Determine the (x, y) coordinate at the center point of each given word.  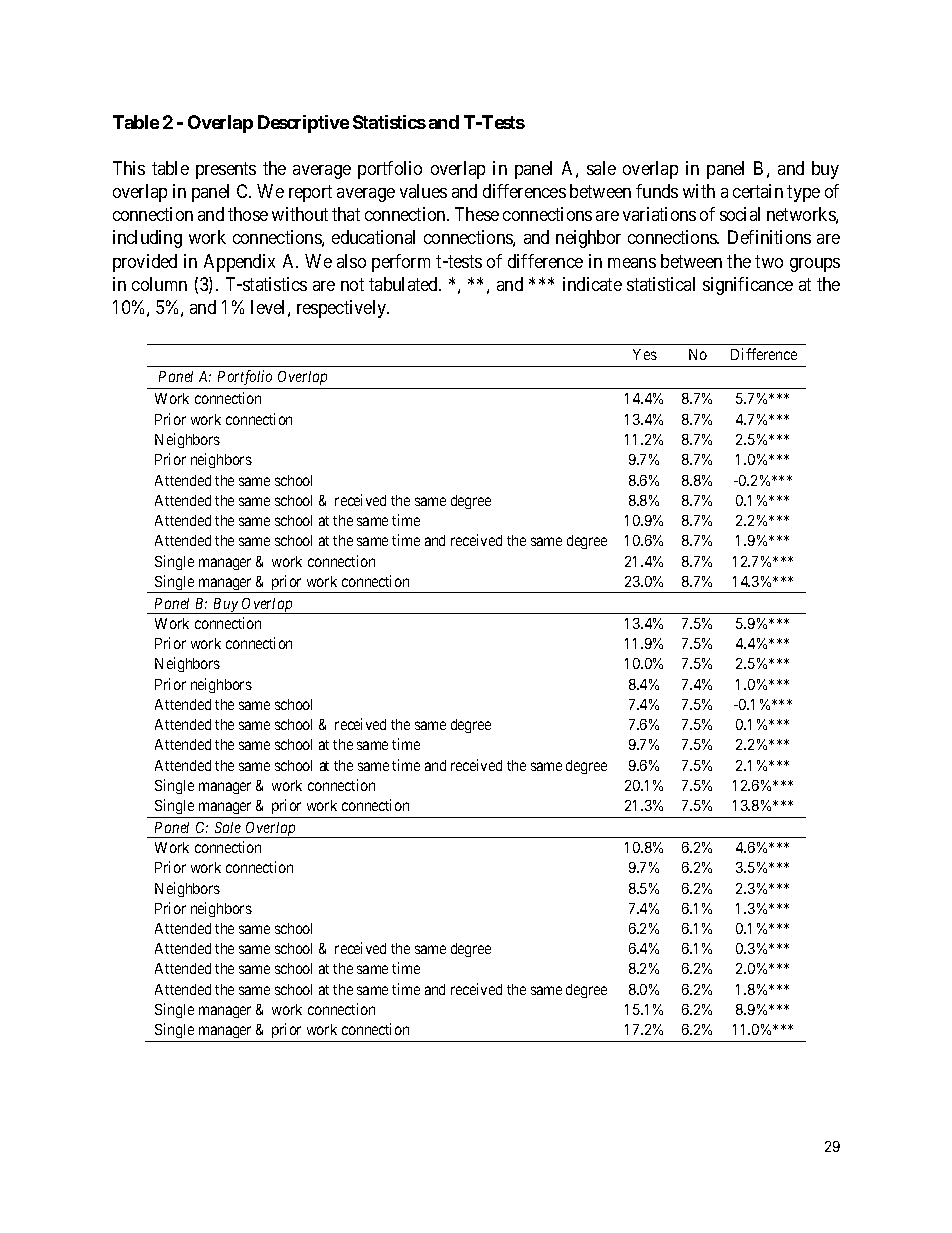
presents (226, 170)
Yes (645, 354)
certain (758, 191)
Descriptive (303, 124)
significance (748, 286)
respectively (343, 309)
